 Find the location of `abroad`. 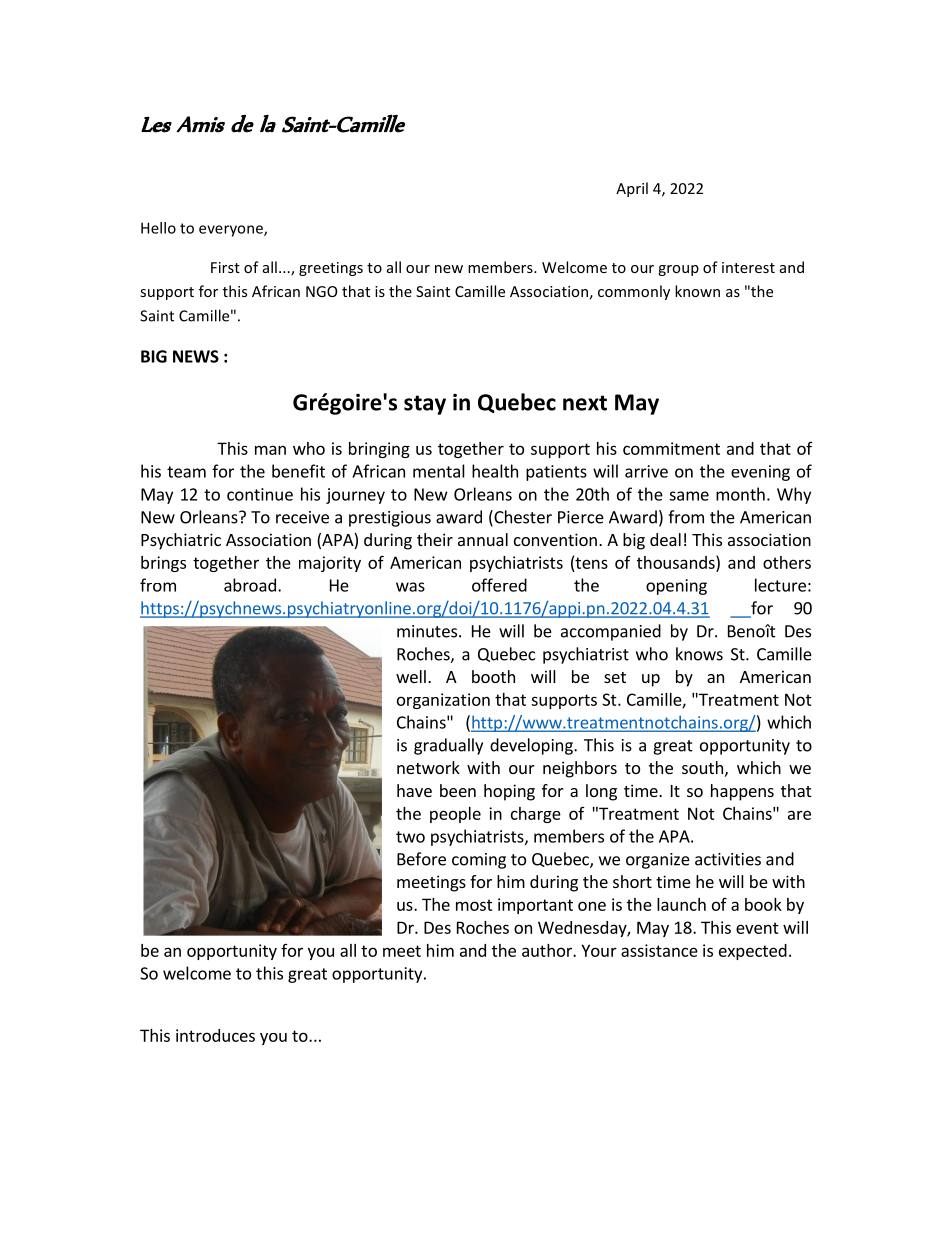

abroad is located at coordinates (250, 585).
